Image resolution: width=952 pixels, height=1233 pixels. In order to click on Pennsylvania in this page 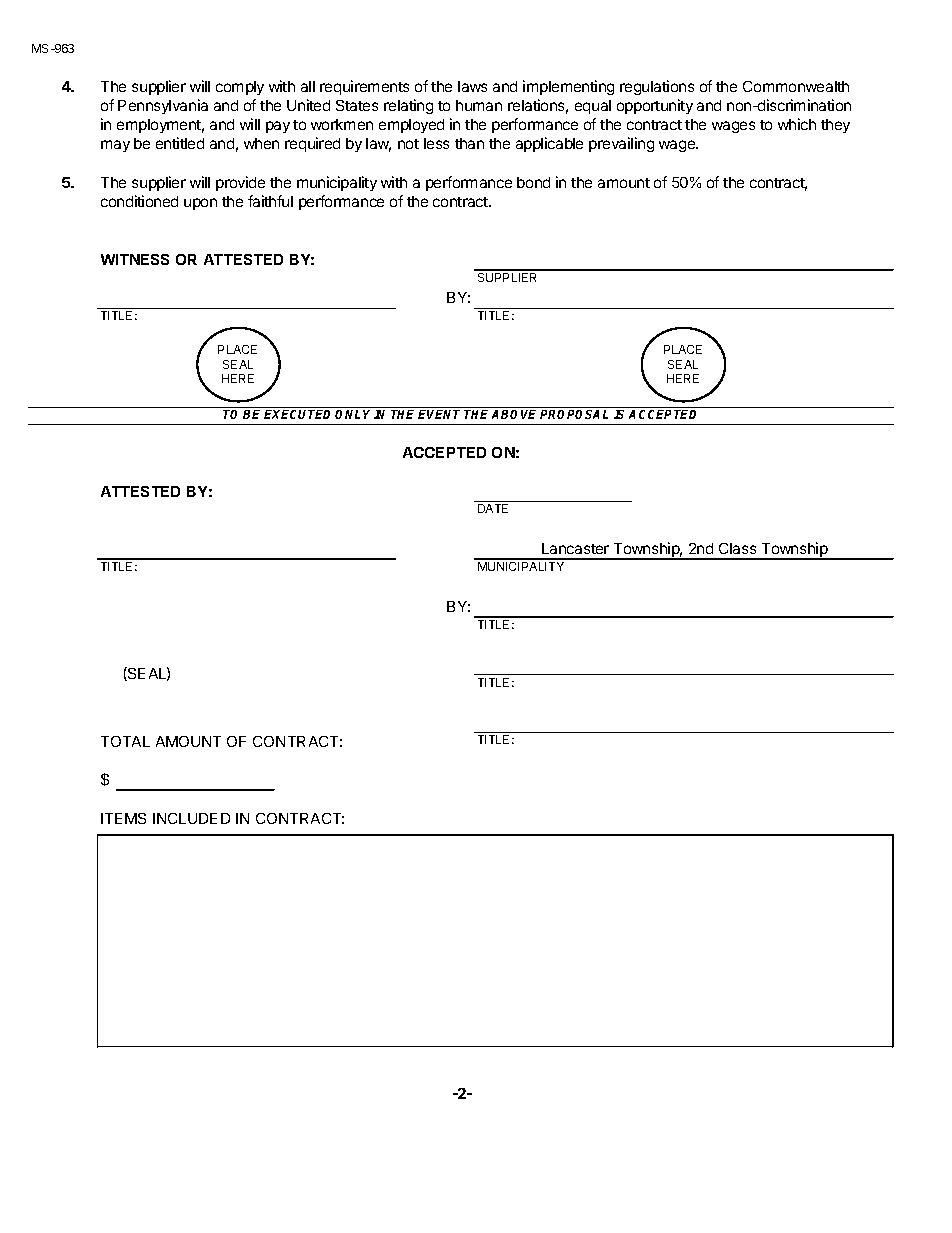, I will do `click(163, 106)`.
